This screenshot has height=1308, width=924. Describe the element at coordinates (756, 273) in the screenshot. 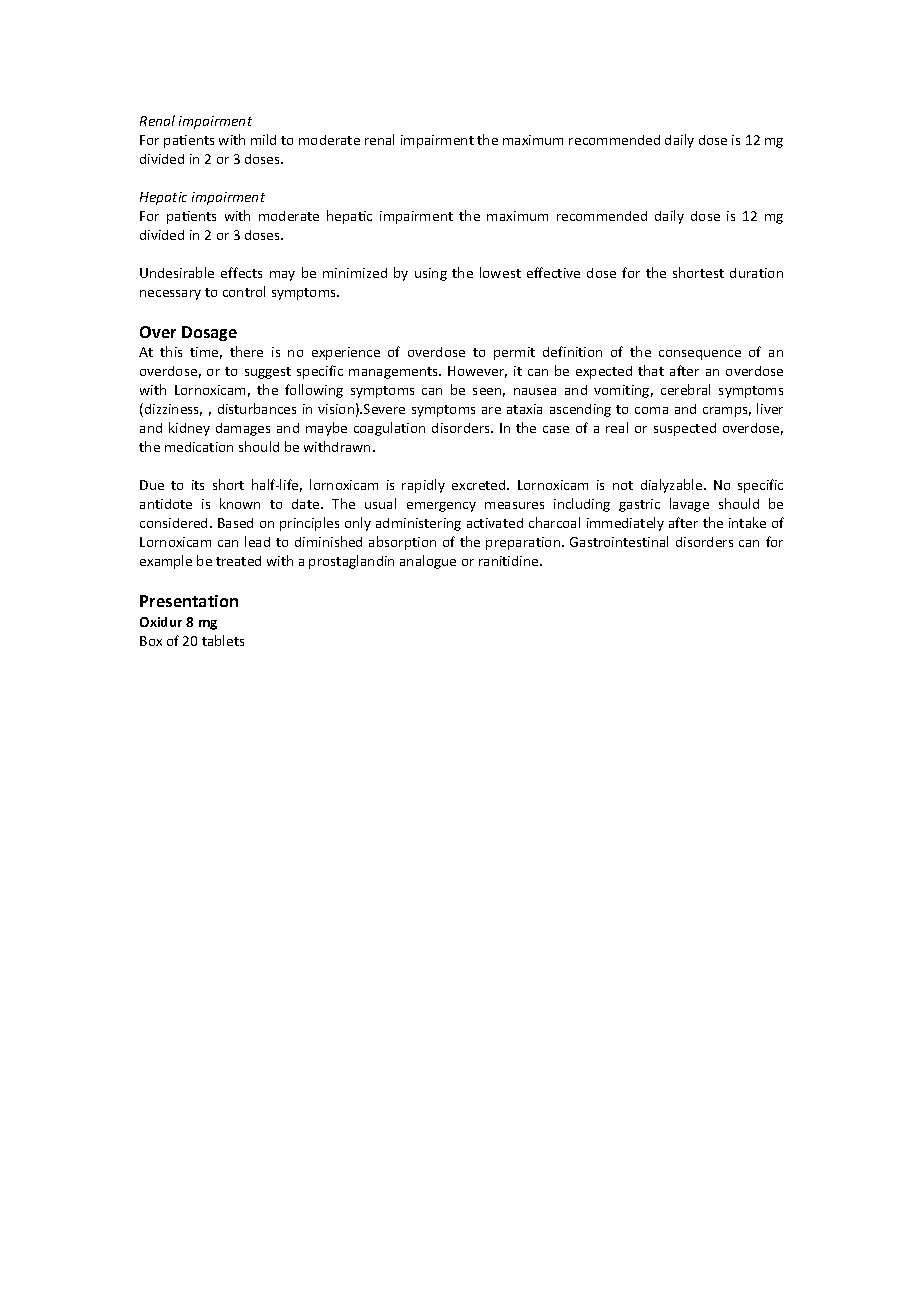

I see `duration` at that location.
